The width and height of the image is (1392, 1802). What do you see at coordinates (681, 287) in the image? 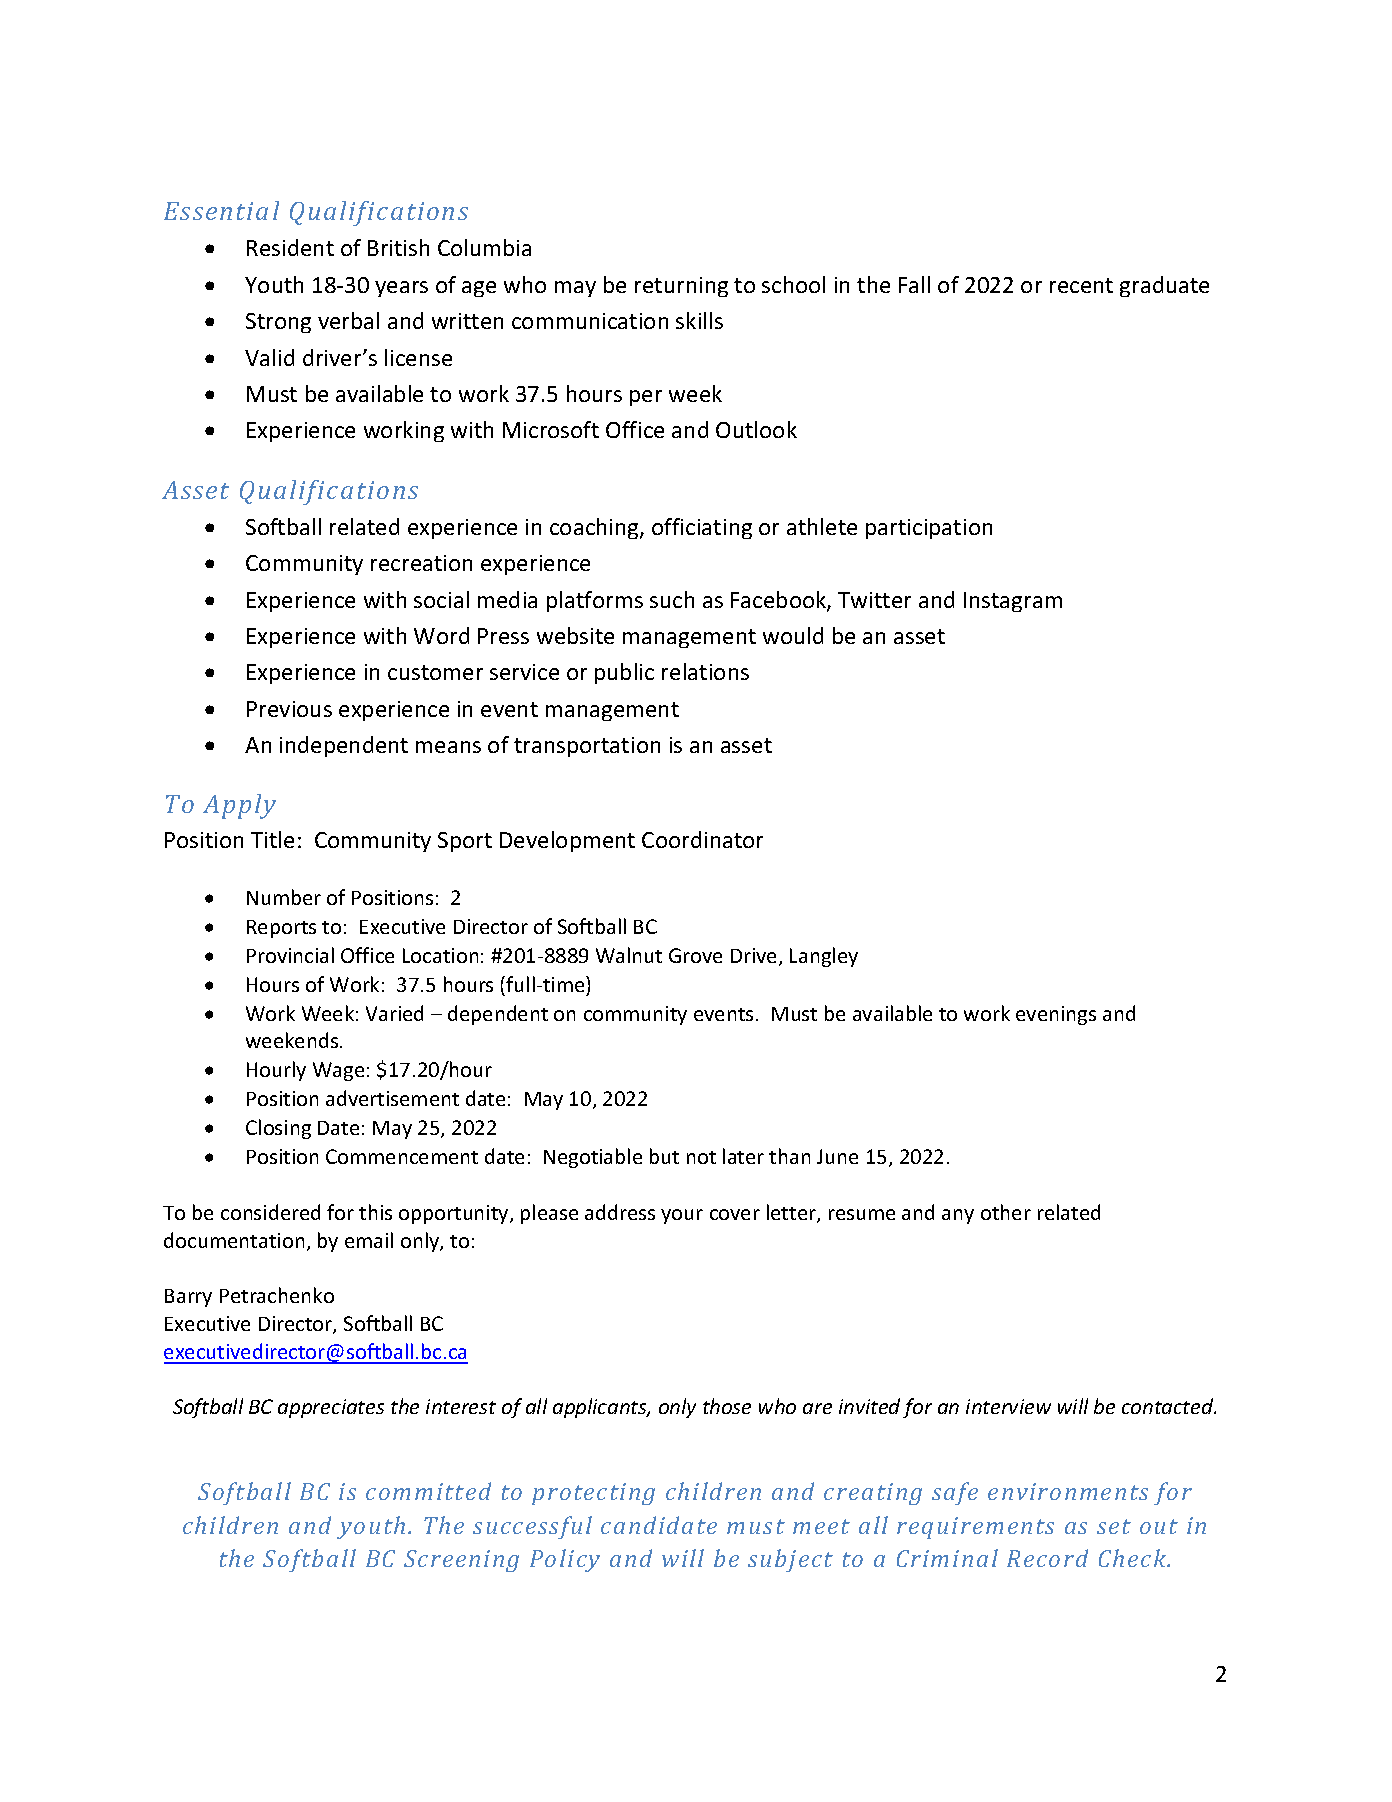
I see `returning` at bounding box center [681, 287].
